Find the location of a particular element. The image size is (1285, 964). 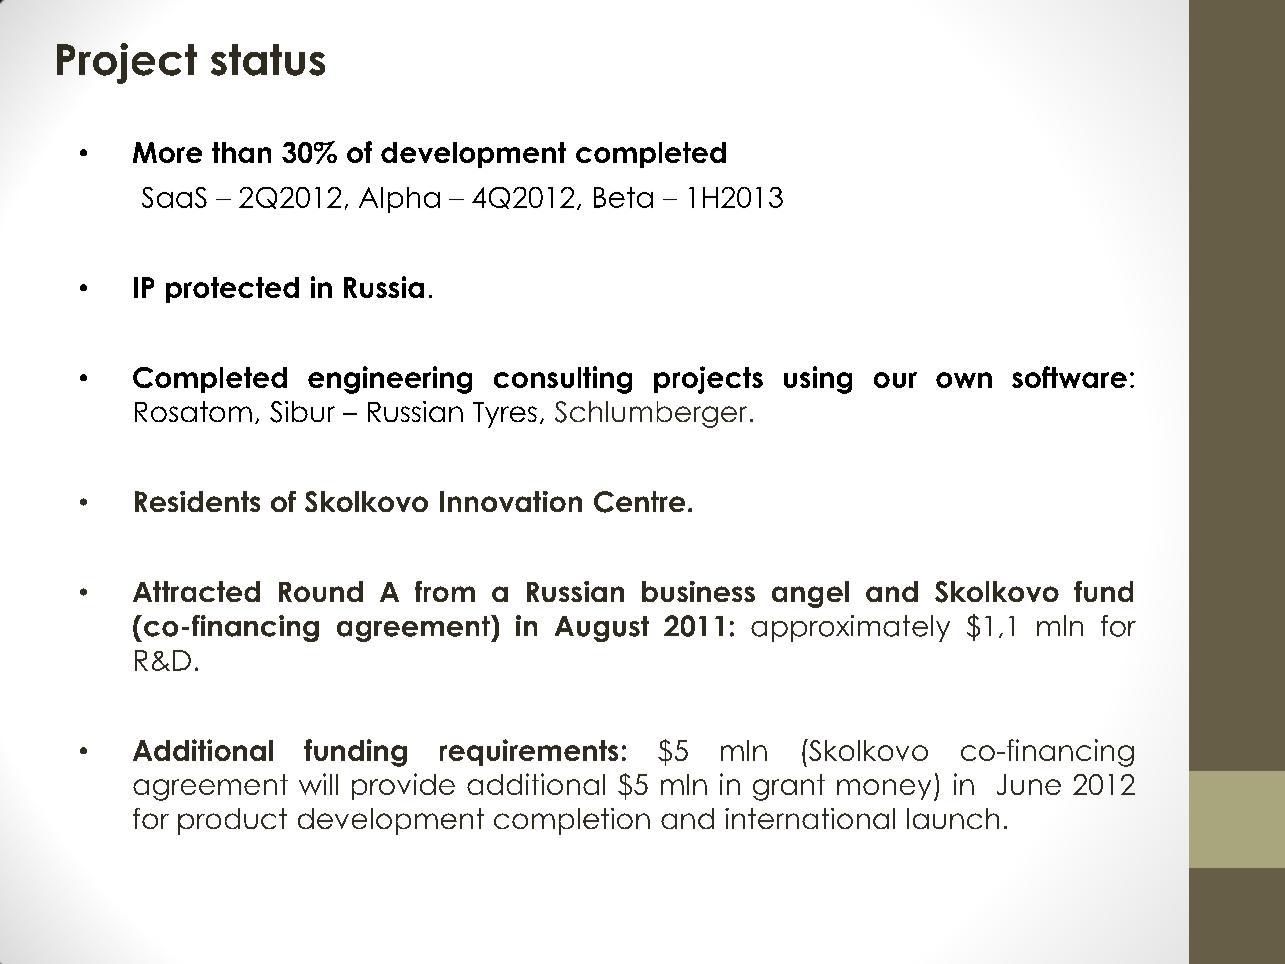

launch is located at coordinates (953, 818).
